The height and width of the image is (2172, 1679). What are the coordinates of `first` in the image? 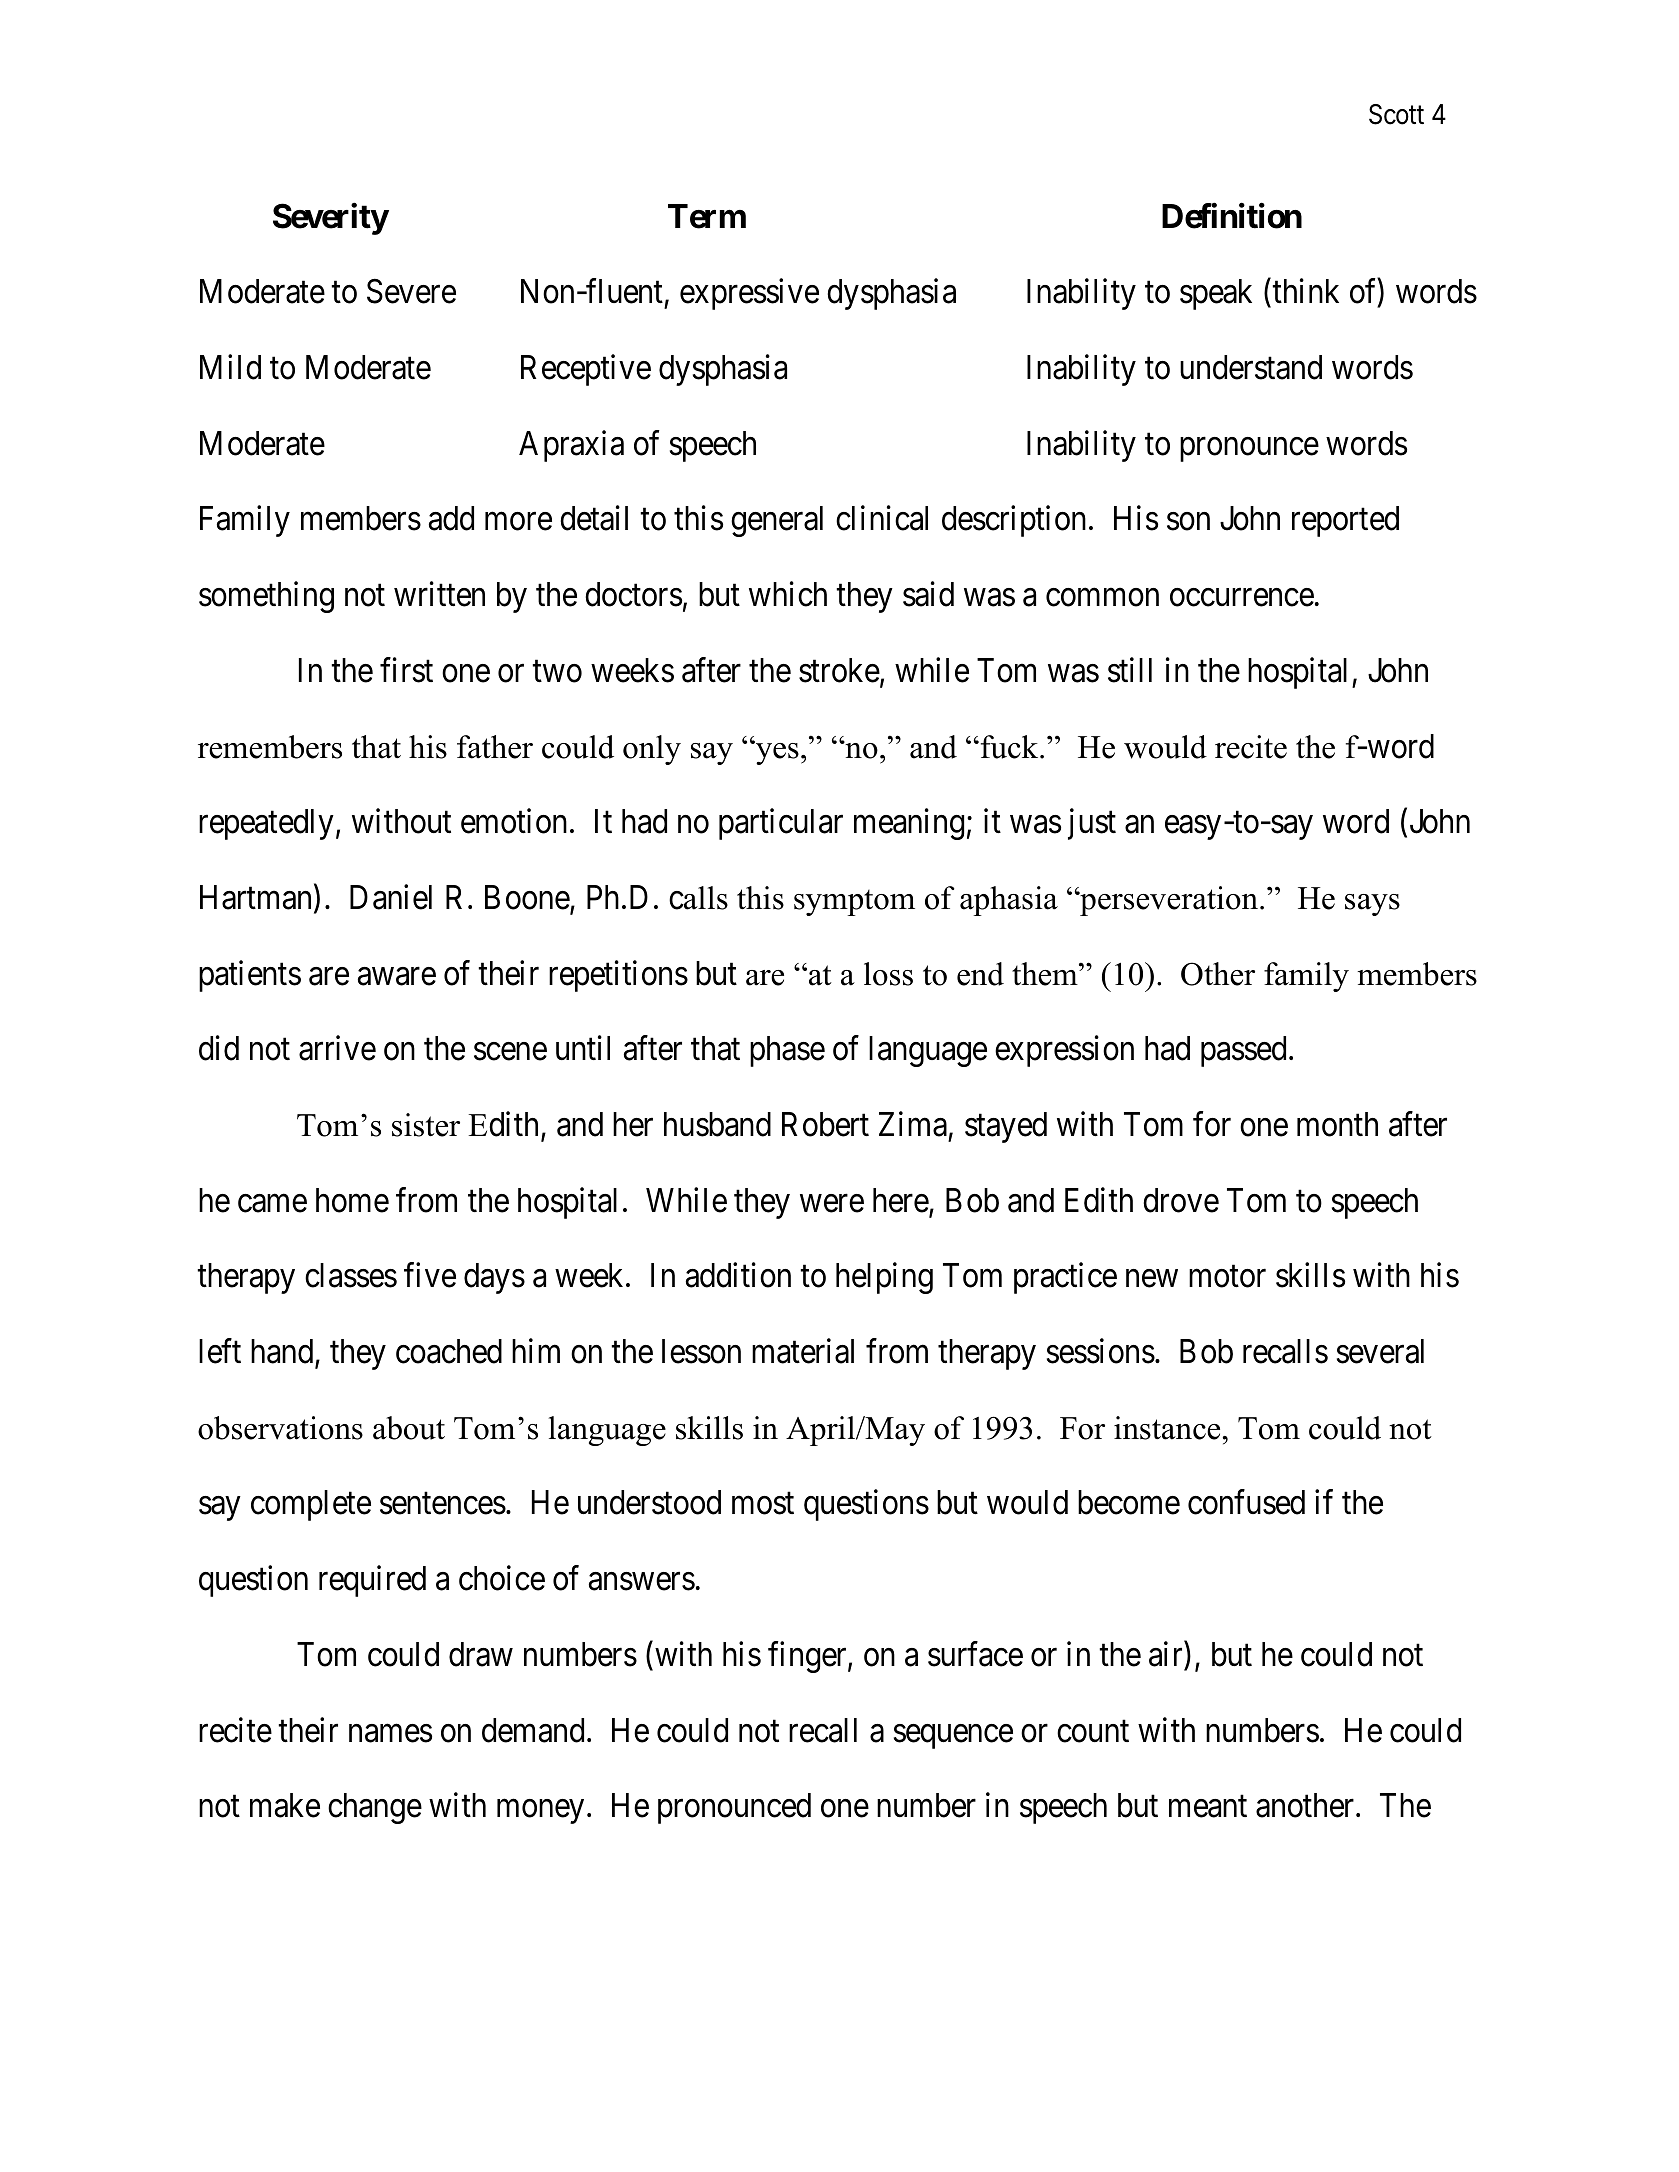 It's located at (406, 670).
